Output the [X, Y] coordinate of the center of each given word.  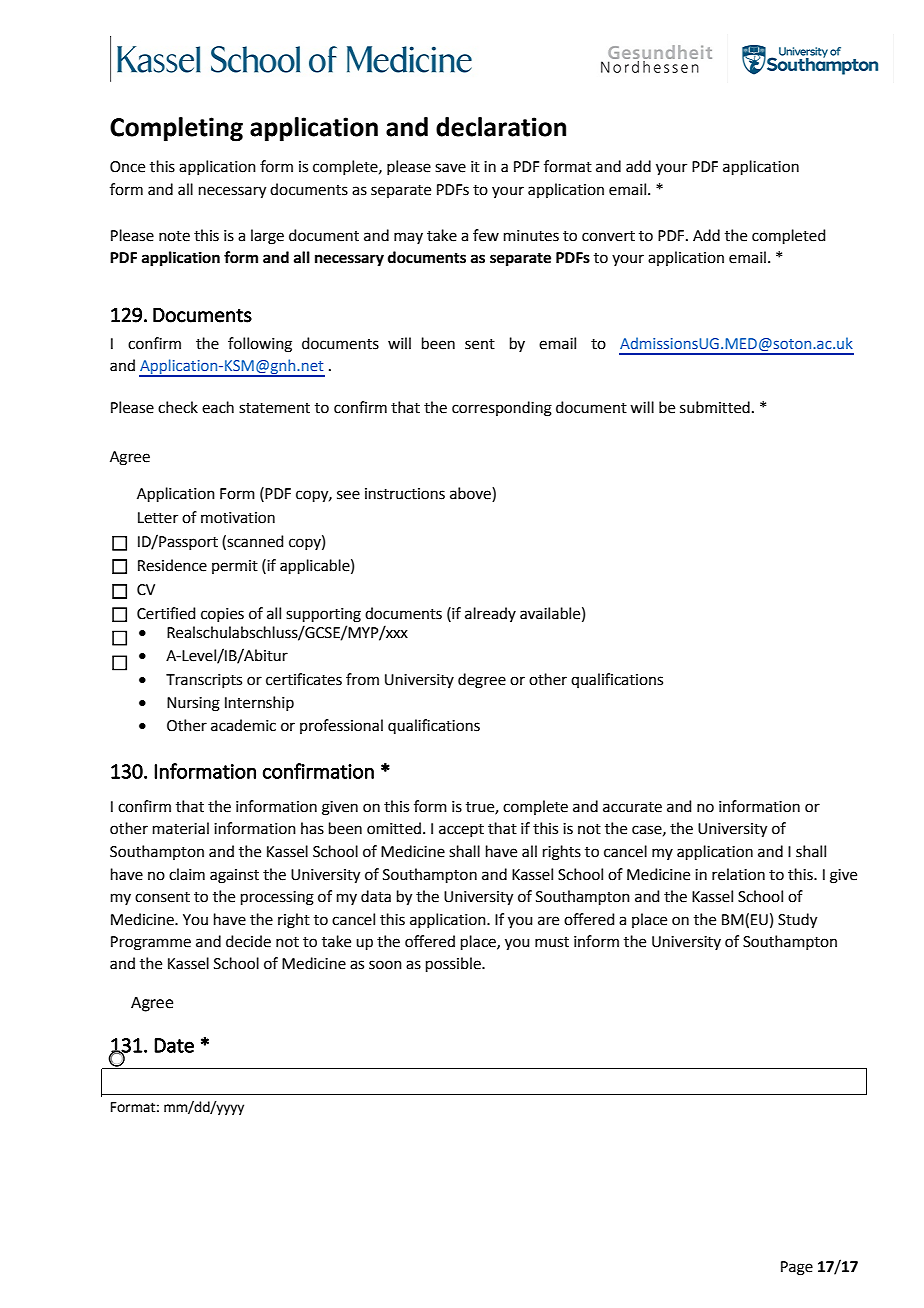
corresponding [502, 409]
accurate [632, 807]
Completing [176, 129]
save [450, 168]
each [218, 407]
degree [482, 681]
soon [385, 965]
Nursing [193, 704]
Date [174, 1045]
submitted [715, 407]
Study [797, 921]
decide [248, 941]
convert [608, 236]
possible [454, 964]
